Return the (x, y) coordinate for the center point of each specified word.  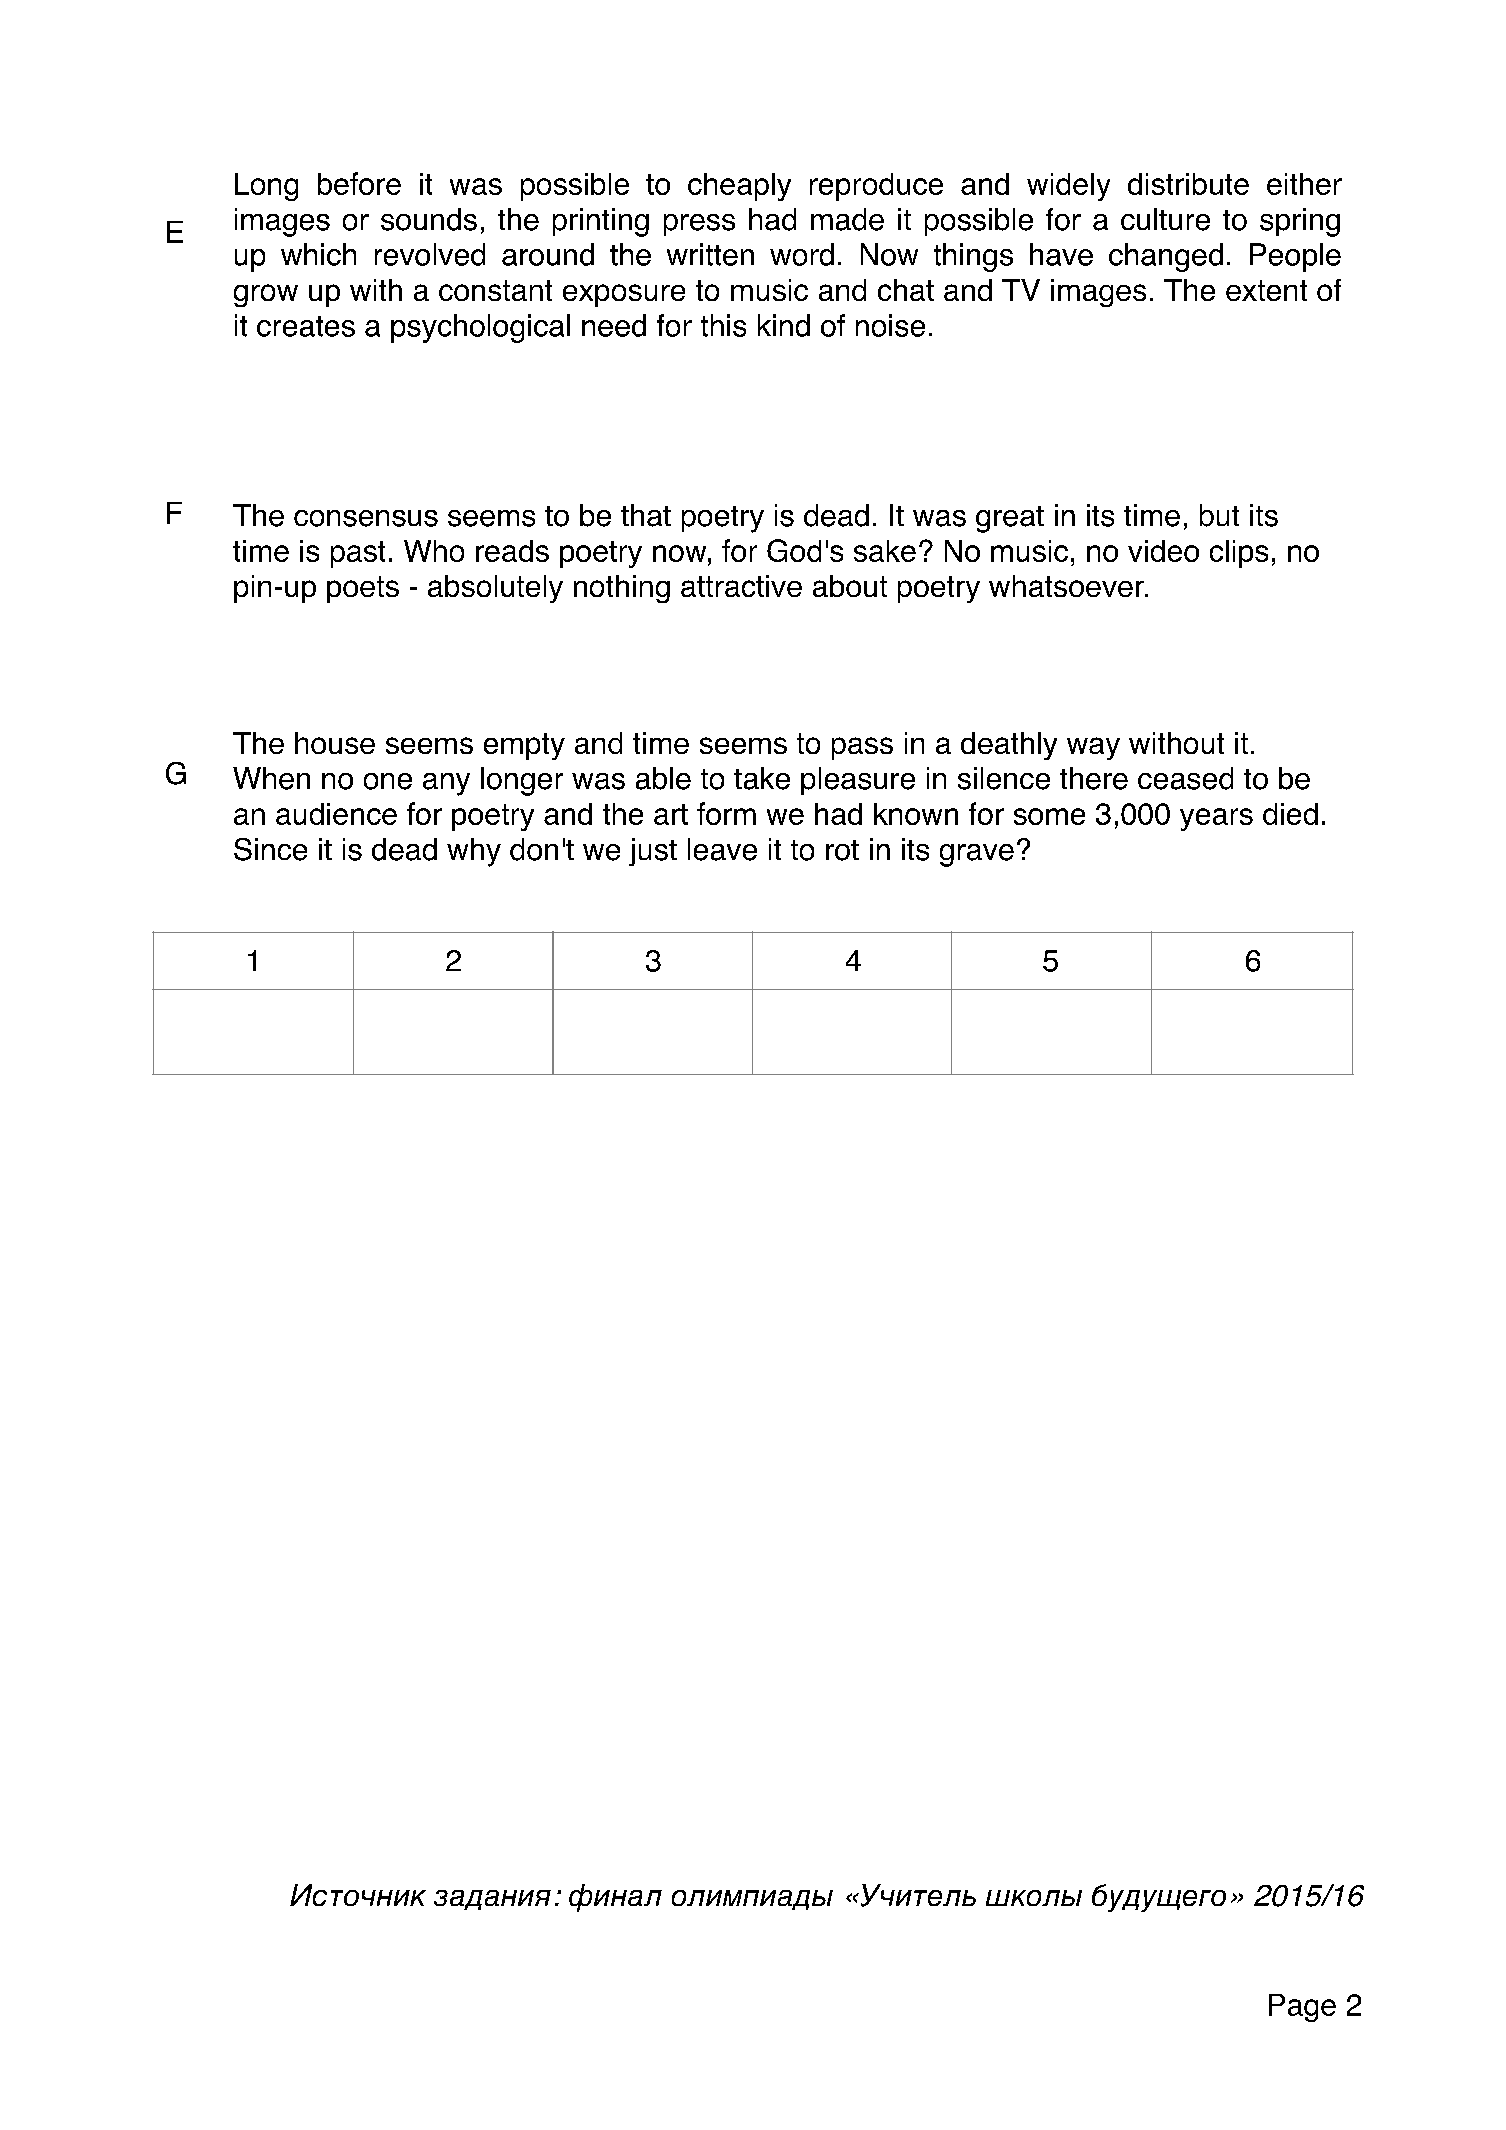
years (1216, 819)
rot (842, 850)
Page (1302, 2008)
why (474, 852)
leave (722, 849)
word (802, 254)
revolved (430, 254)
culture (1165, 219)
